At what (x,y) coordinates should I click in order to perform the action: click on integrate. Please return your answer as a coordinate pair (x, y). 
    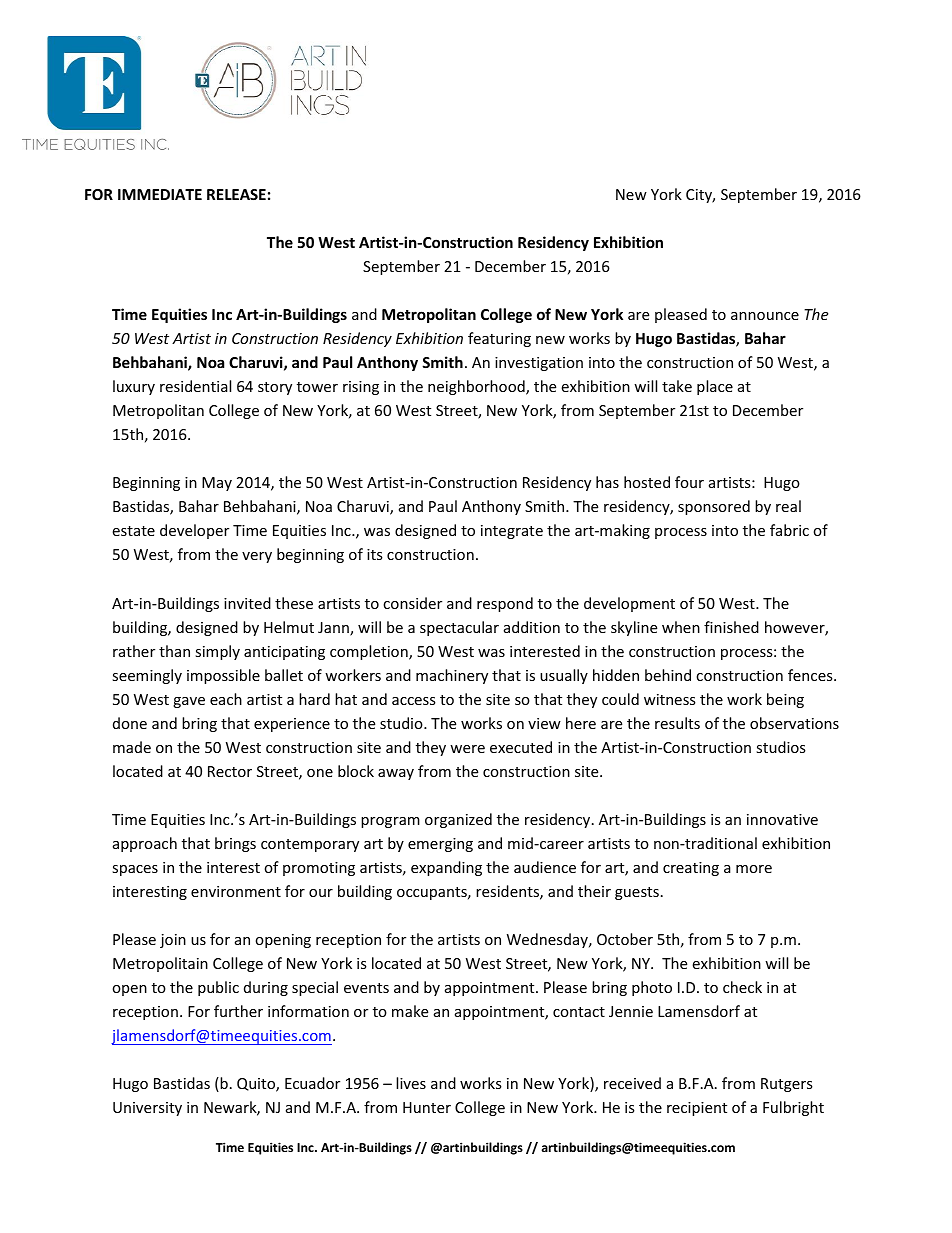
    Looking at the image, I should click on (512, 532).
